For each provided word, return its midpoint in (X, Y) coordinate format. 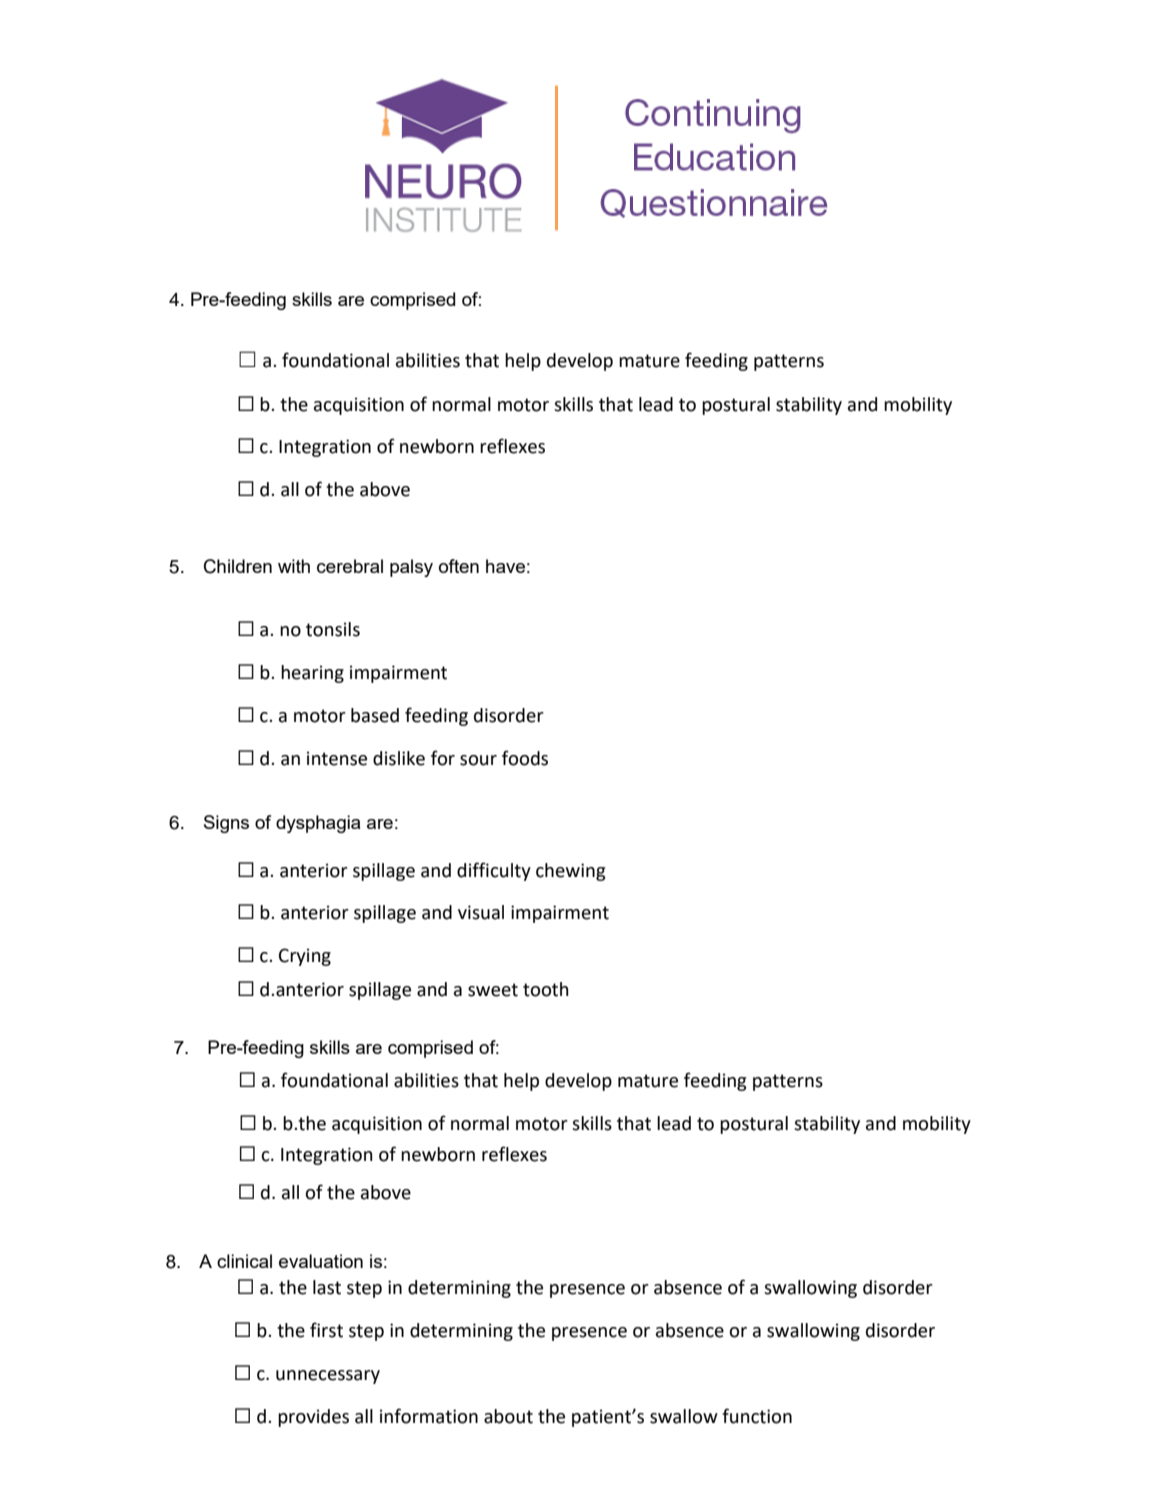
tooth (546, 989)
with (294, 566)
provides (313, 1418)
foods (525, 758)
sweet (493, 990)
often (459, 566)
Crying (305, 957)
